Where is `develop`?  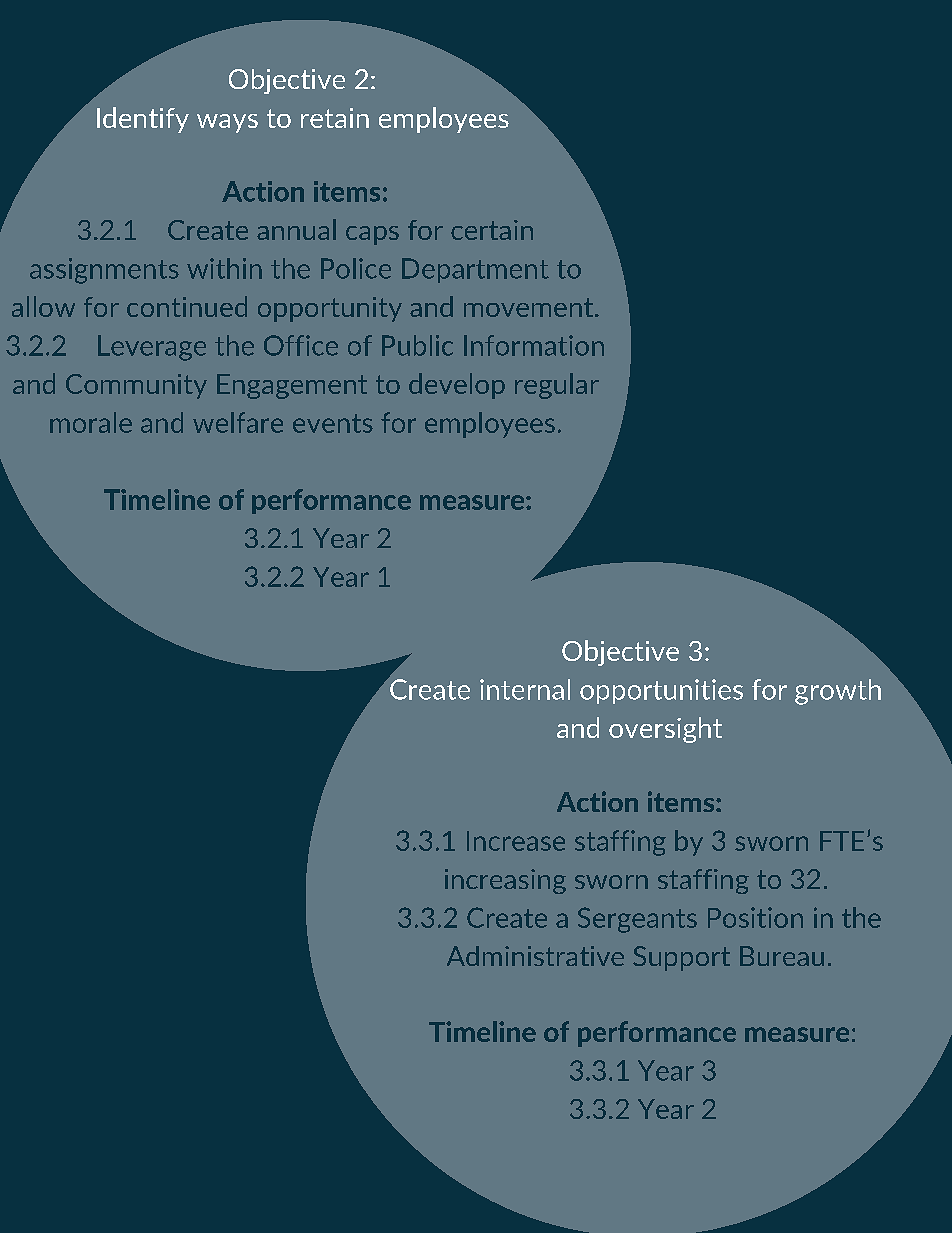
develop is located at coordinates (457, 386).
